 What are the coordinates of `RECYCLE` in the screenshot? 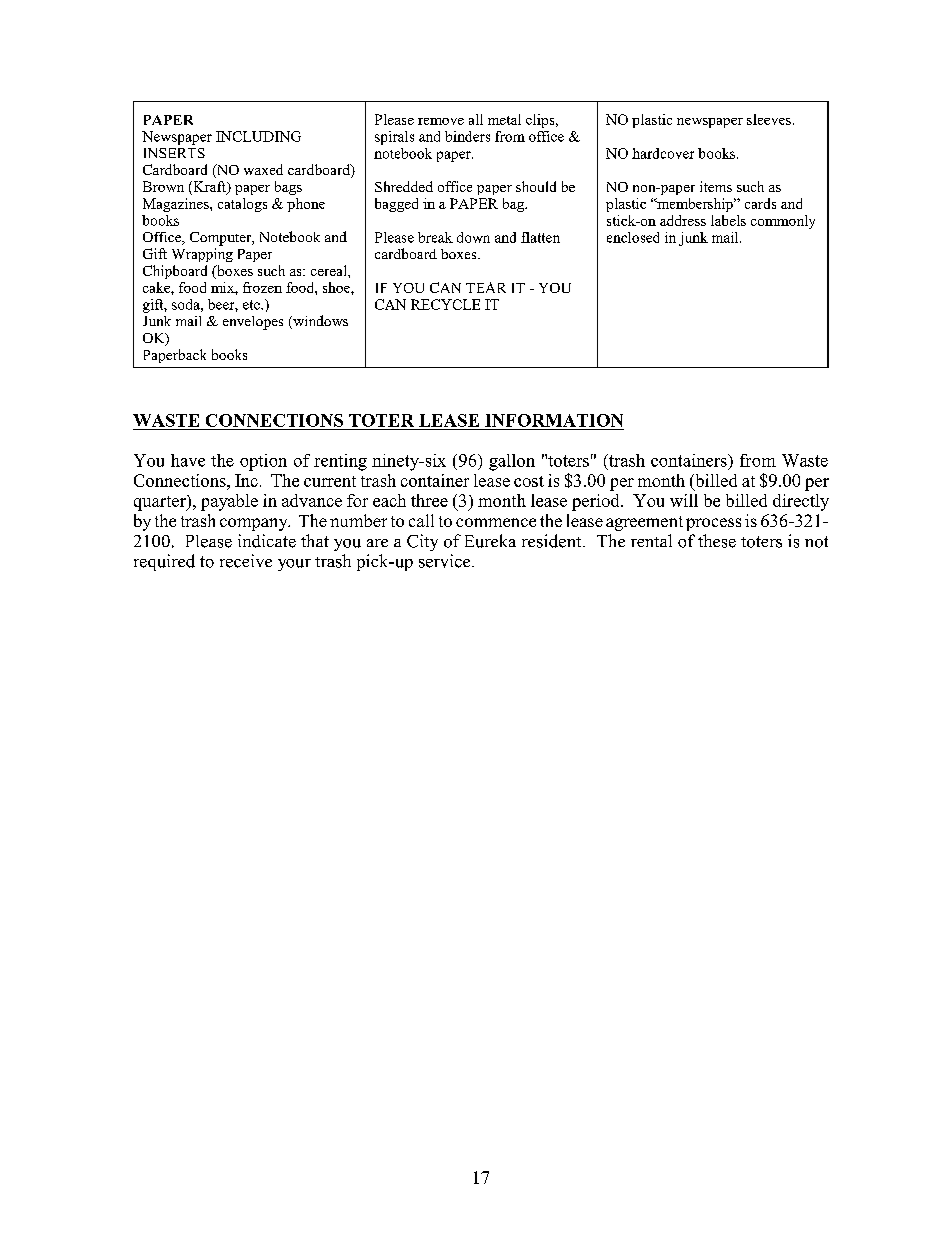 It's located at (445, 304).
